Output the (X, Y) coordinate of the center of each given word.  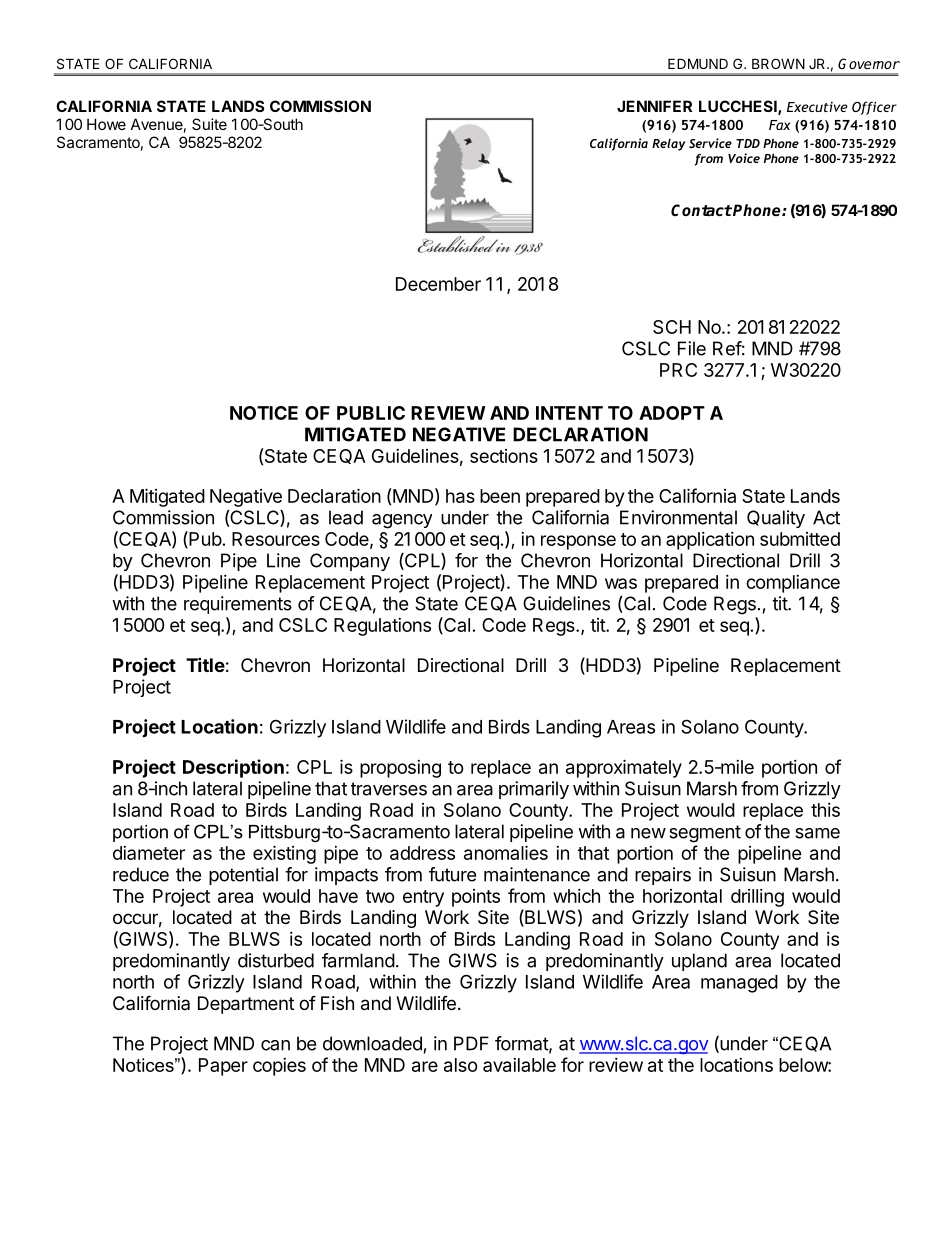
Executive (817, 107)
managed (739, 984)
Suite (209, 124)
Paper (223, 1067)
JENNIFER (654, 106)
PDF (471, 1043)
